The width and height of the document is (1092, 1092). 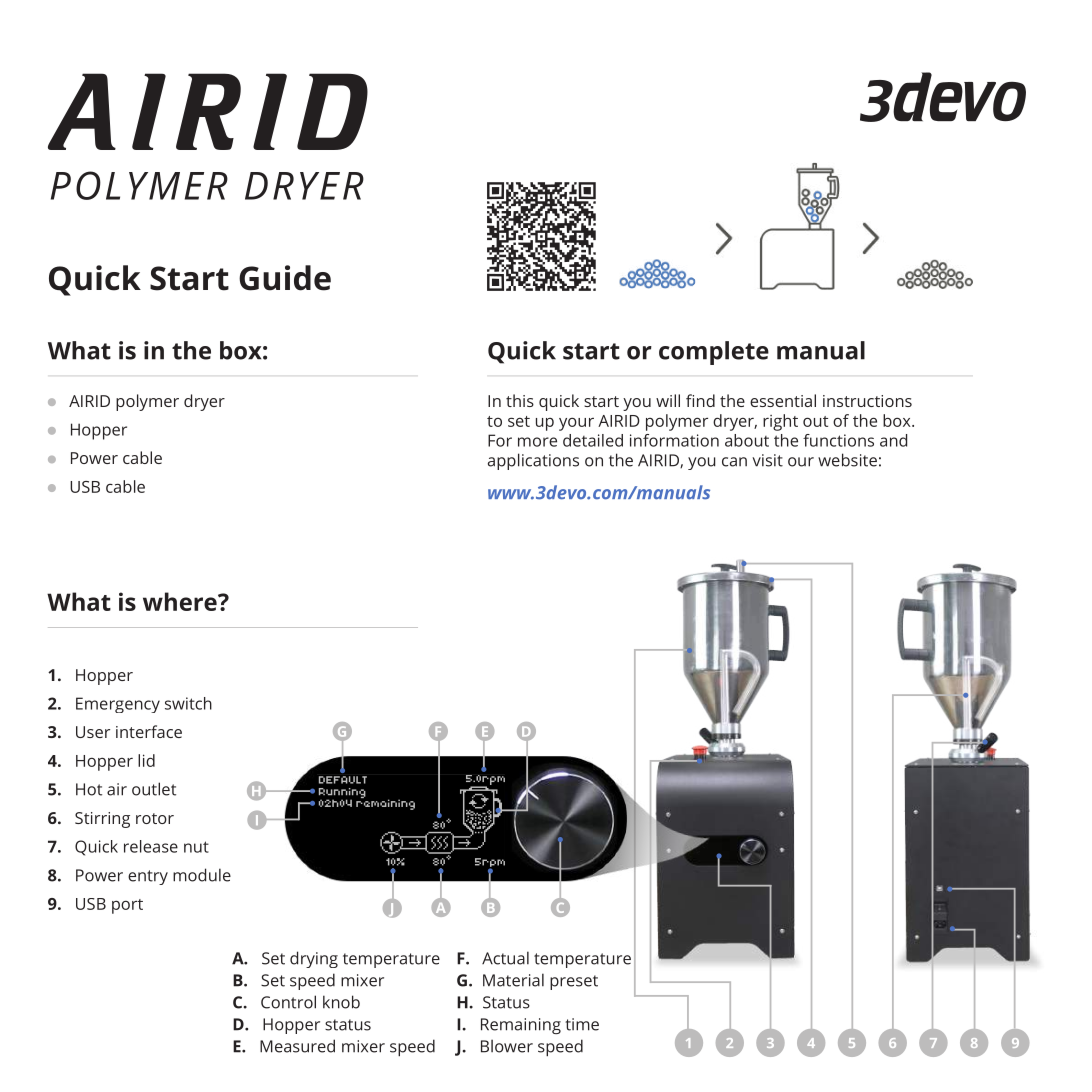 I want to click on visit, so click(x=767, y=460).
